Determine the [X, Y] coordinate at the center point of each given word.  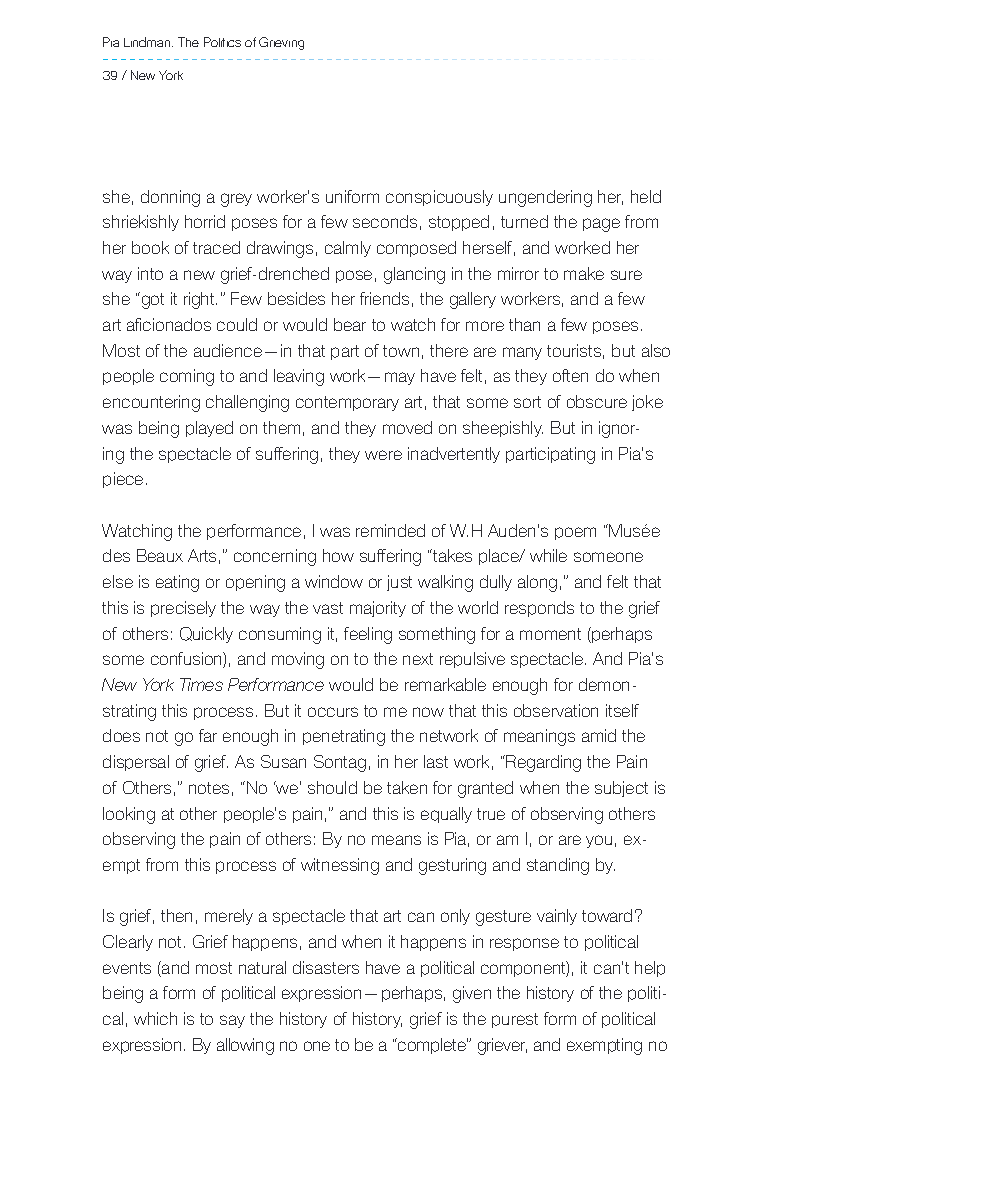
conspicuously [439, 198]
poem [575, 533]
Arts [202, 555]
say [232, 1021]
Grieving [281, 43]
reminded [390, 530]
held [646, 196]
